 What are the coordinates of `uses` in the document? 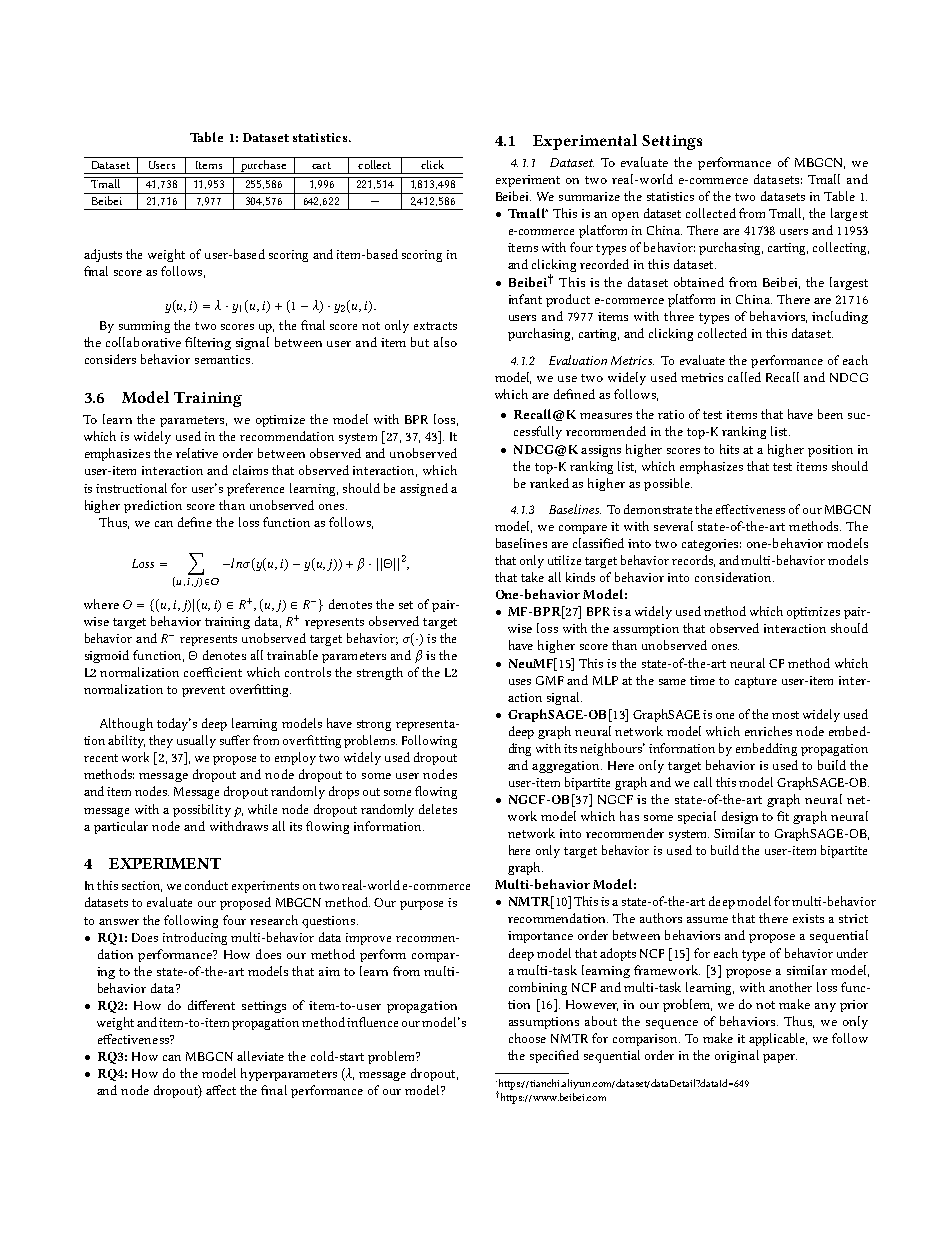 It's located at (520, 682).
